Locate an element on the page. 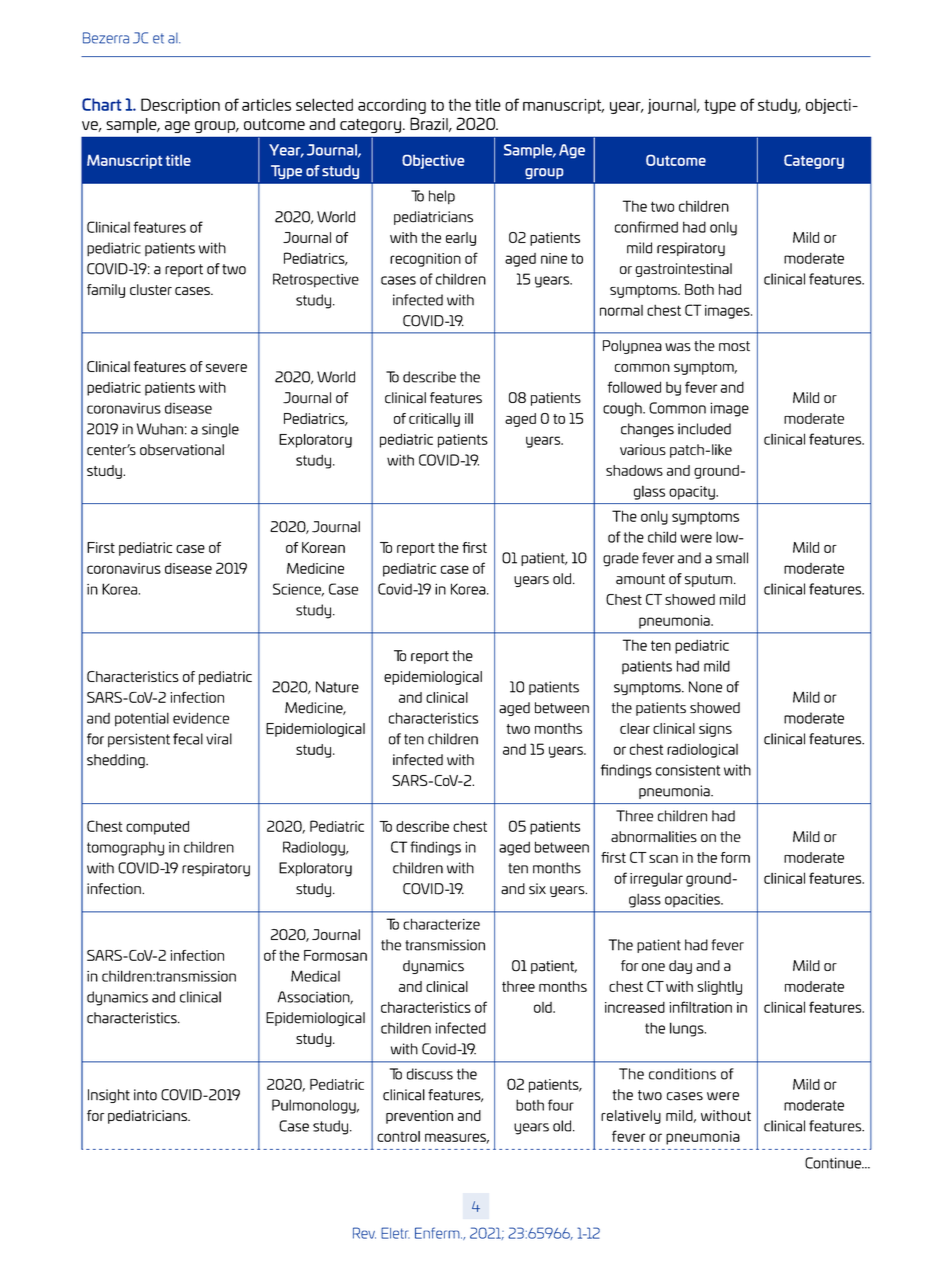  Description is located at coordinates (180, 106).
